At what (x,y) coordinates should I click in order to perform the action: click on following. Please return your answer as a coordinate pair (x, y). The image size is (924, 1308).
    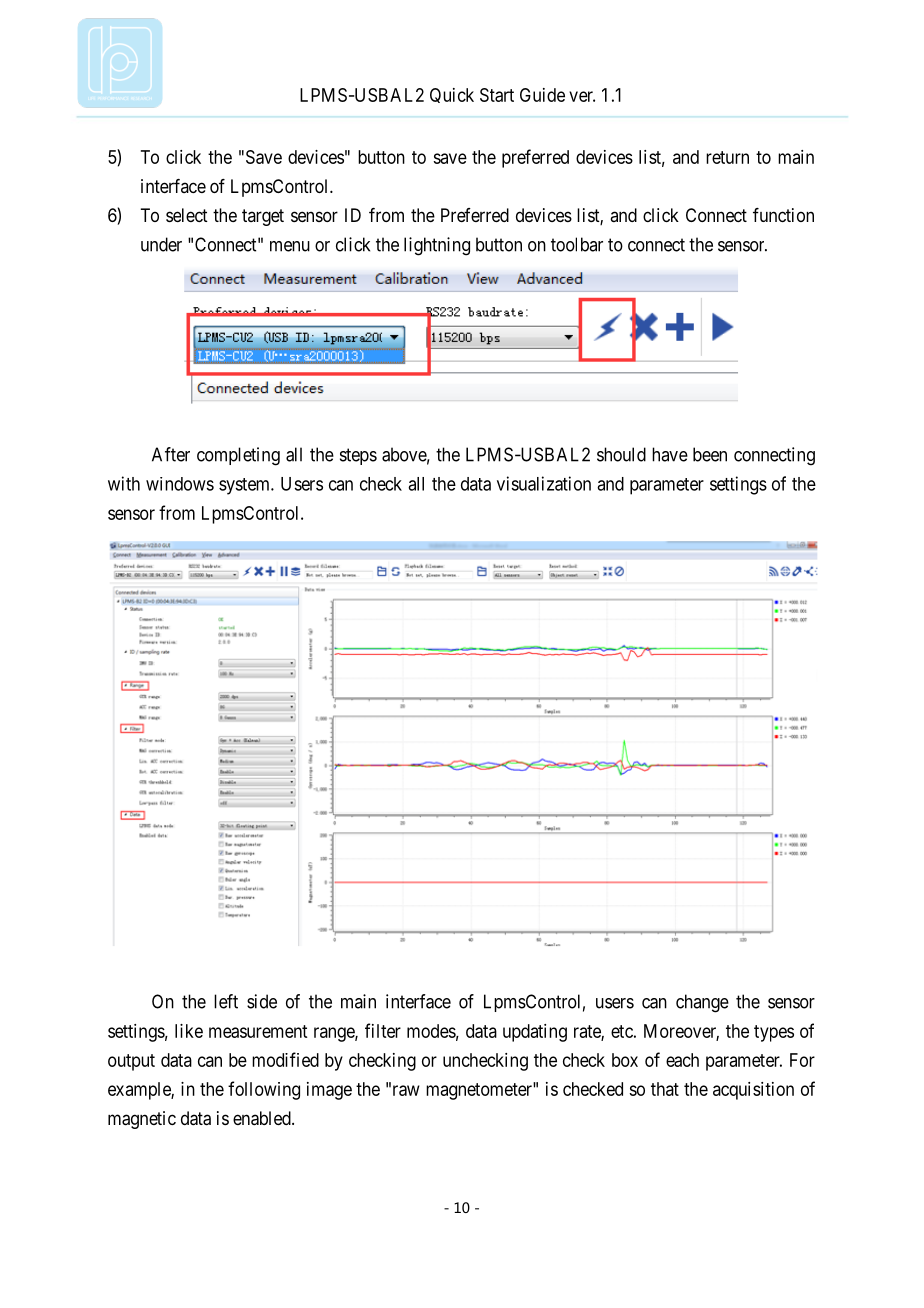
    Looking at the image, I should click on (264, 1090).
